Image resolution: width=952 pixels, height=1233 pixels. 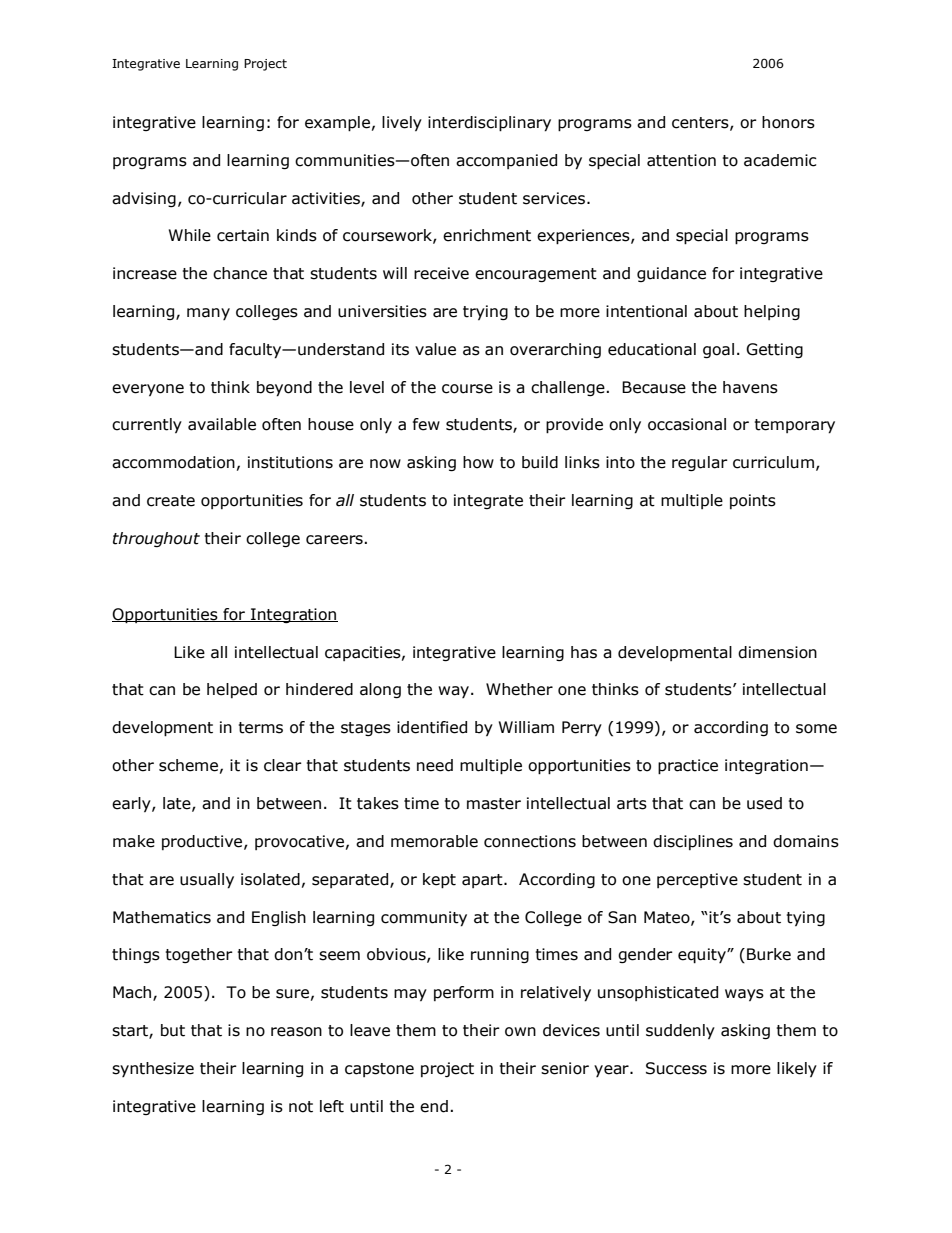 What do you see at coordinates (144, 199) in the screenshot?
I see `advising` at bounding box center [144, 199].
